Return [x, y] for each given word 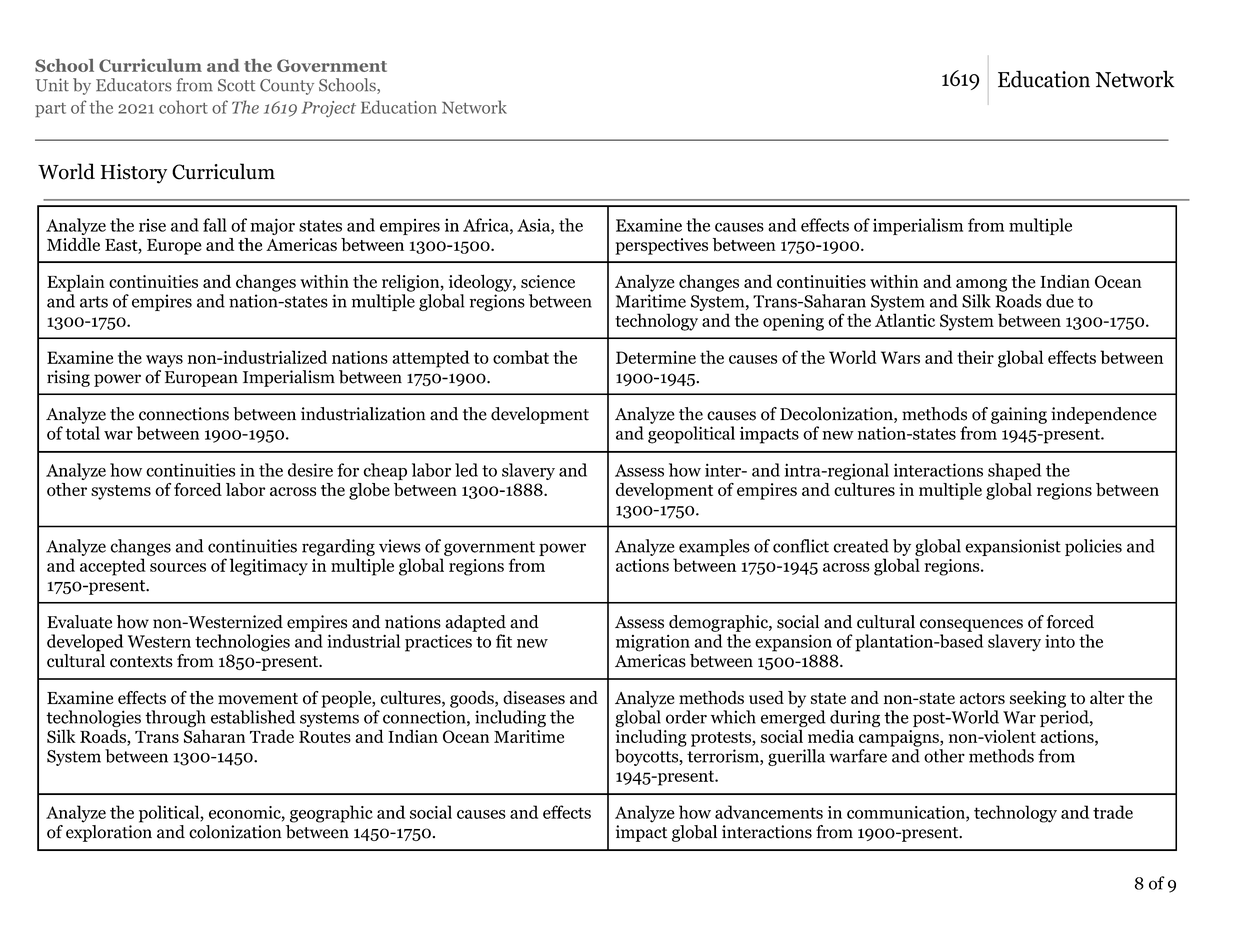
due [1060, 301]
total [83, 433]
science [548, 281]
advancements [769, 812]
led [466, 470]
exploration [109, 832]
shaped [1014, 471]
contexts [141, 662]
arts [94, 302]
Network [474, 107]
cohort [183, 107]
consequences [971, 625]
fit [504, 641]
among [981, 285]
